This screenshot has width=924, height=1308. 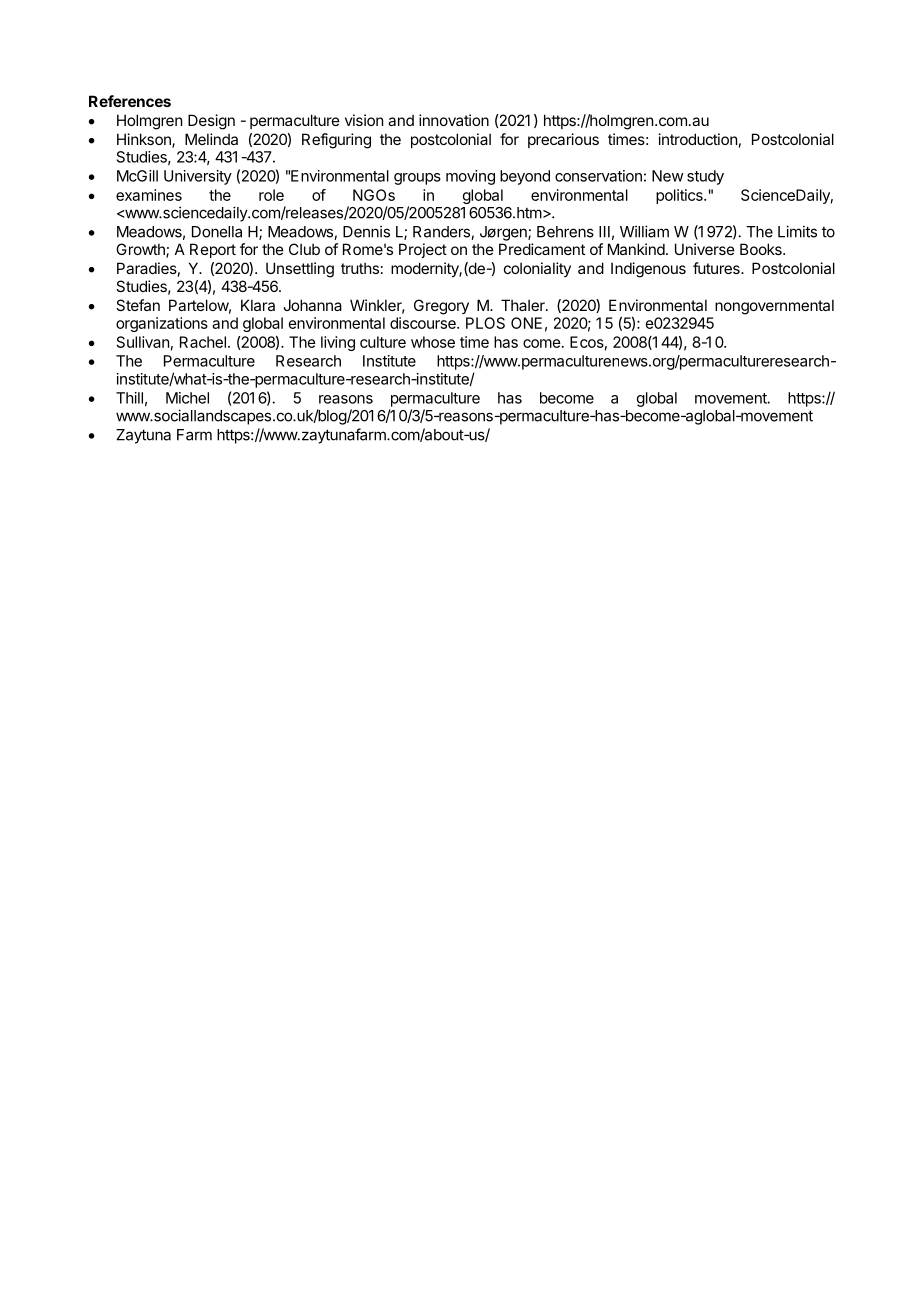 I want to click on moving, so click(x=470, y=177).
